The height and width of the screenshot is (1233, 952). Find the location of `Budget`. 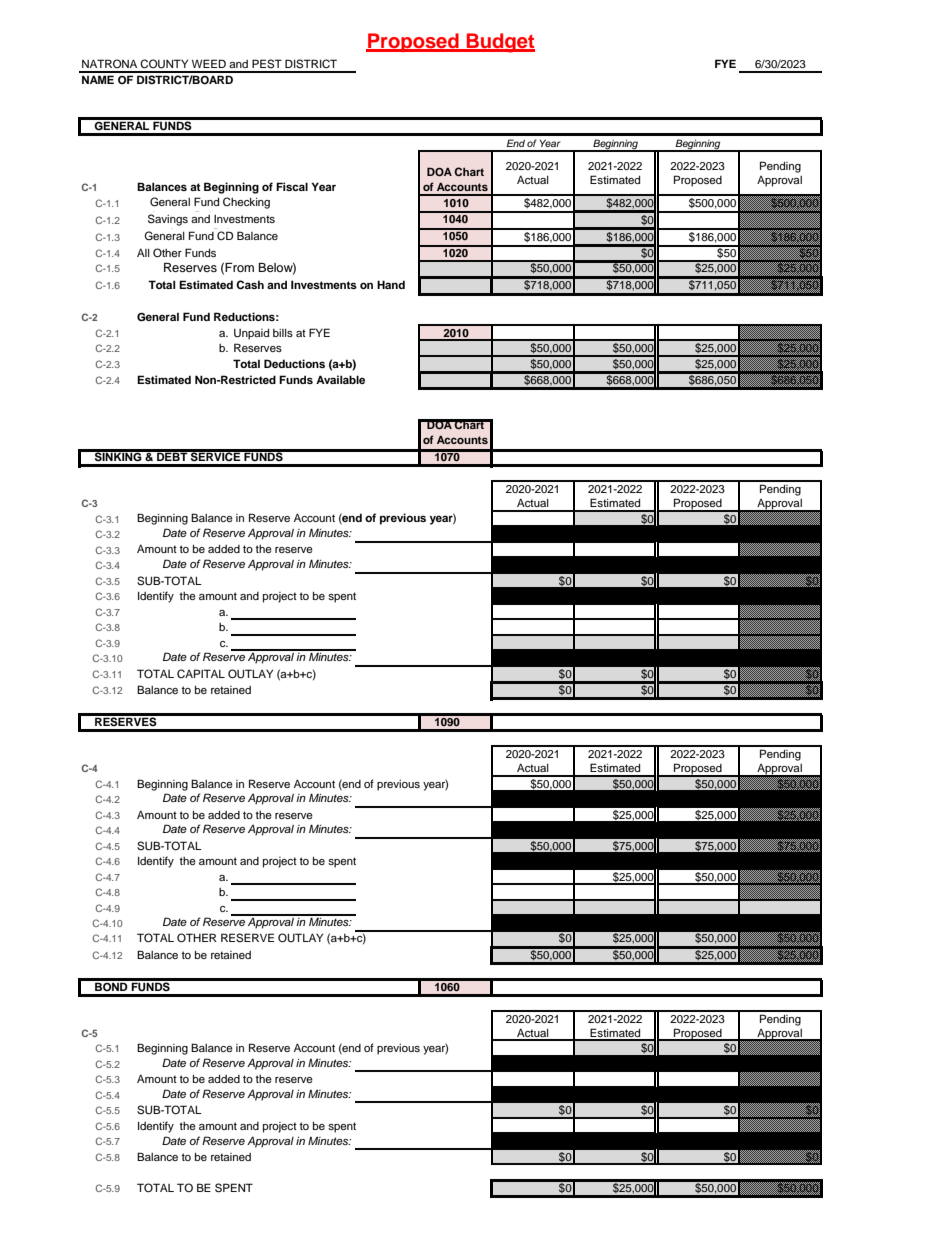

Budget is located at coordinates (499, 43).
